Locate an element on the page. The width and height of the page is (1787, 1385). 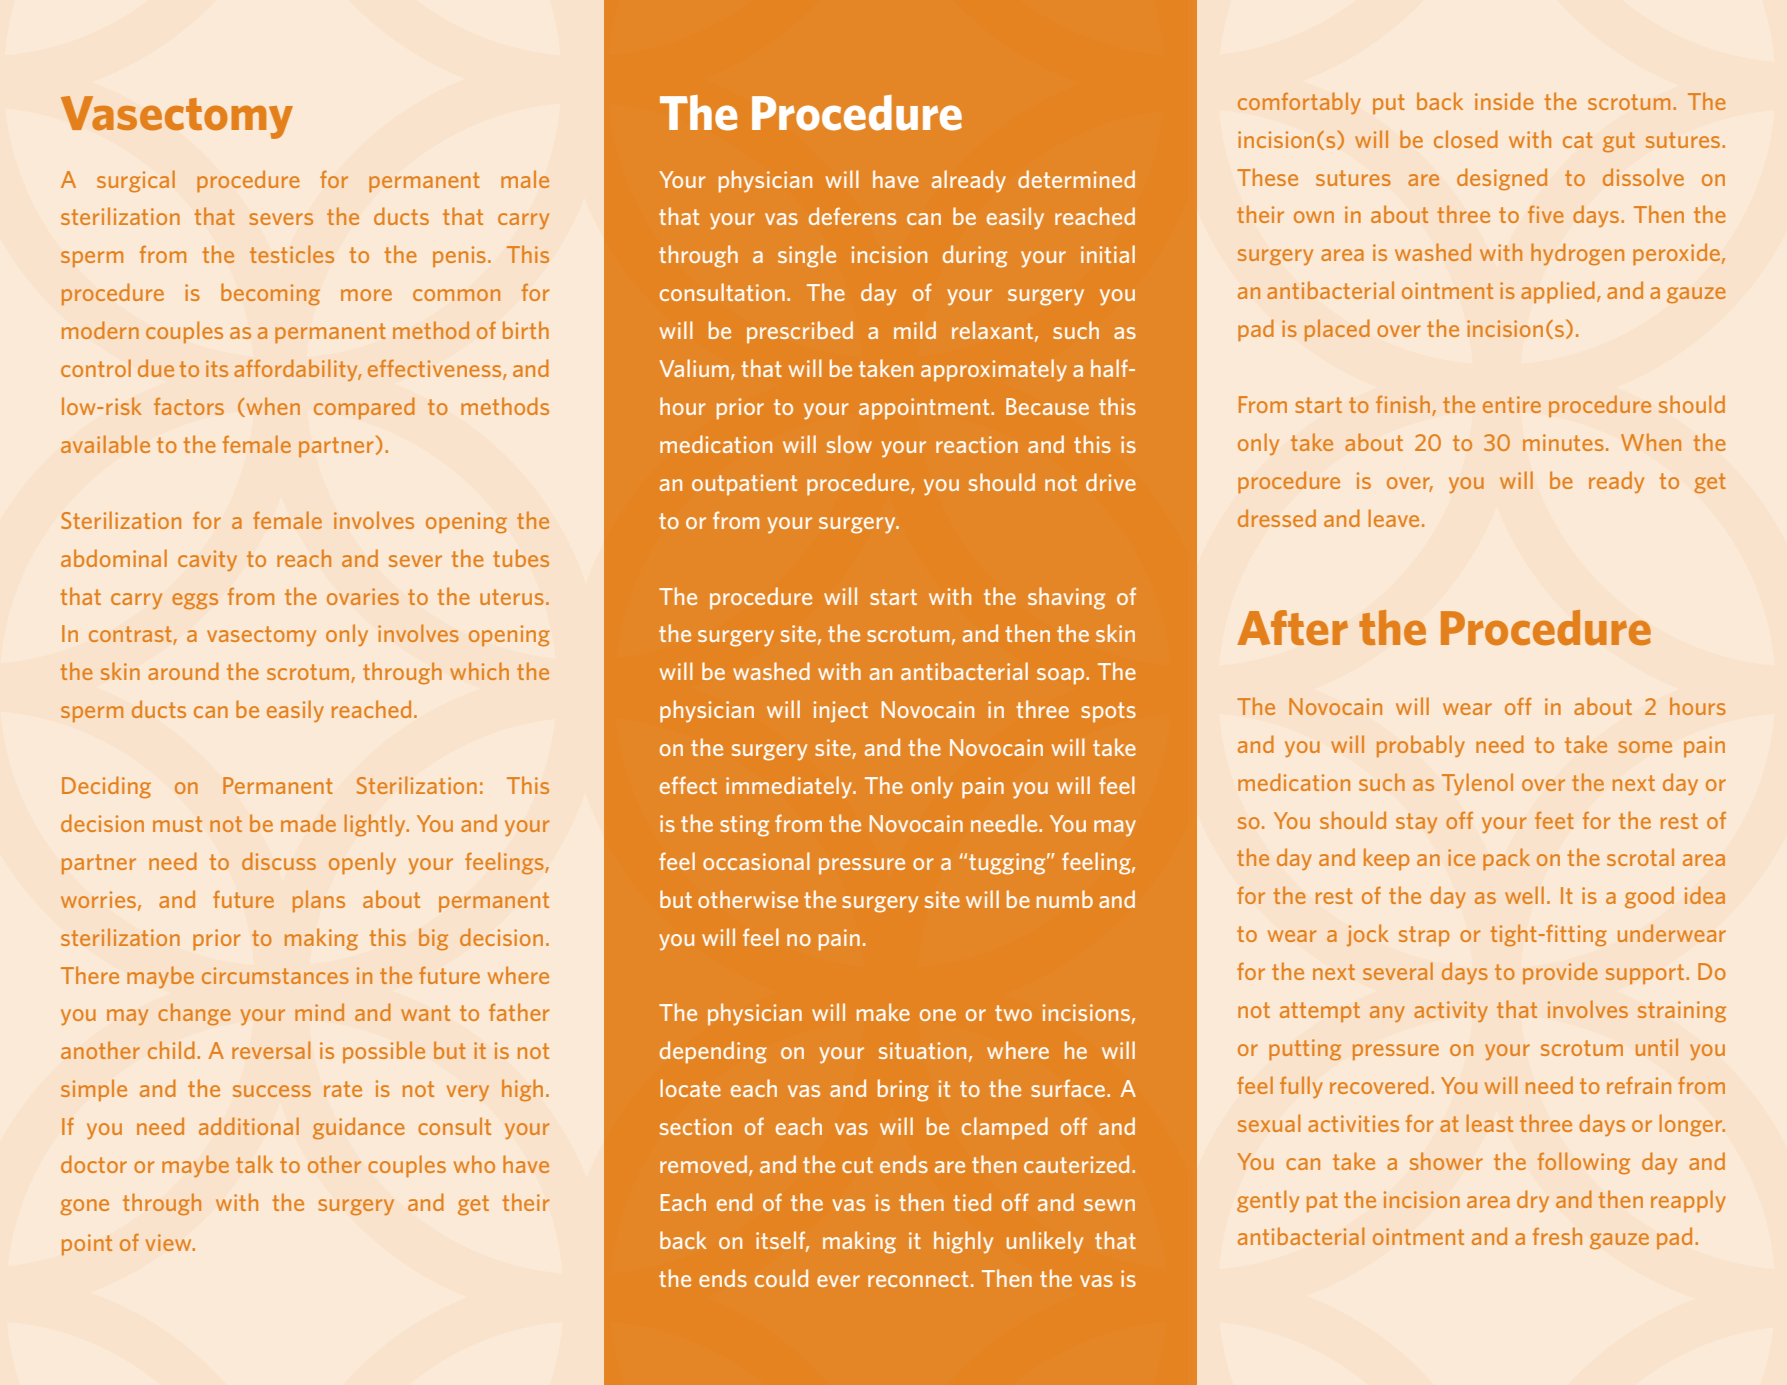
pack is located at coordinates (1506, 859).
